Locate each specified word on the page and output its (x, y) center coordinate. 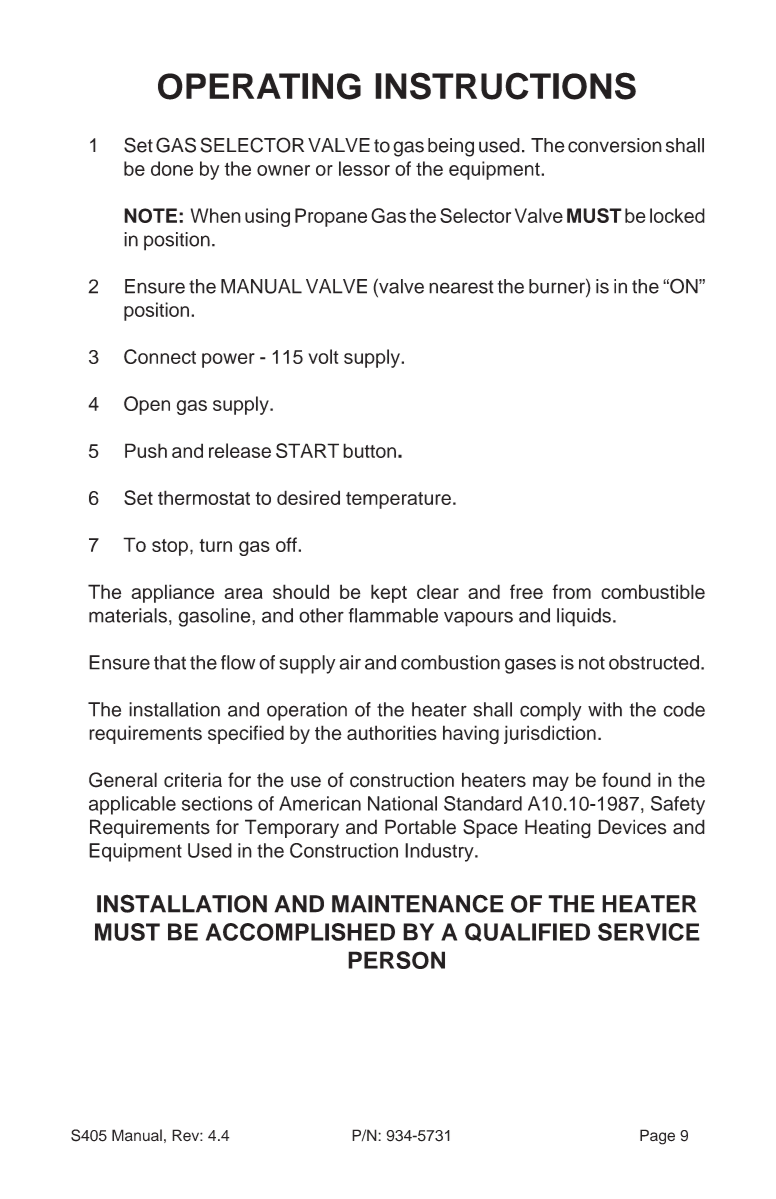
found (626, 780)
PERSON (396, 960)
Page (657, 1137)
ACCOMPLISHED (300, 932)
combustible (653, 591)
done (172, 168)
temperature (398, 500)
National (402, 803)
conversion (615, 145)
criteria (193, 780)
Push (146, 450)
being (451, 147)
